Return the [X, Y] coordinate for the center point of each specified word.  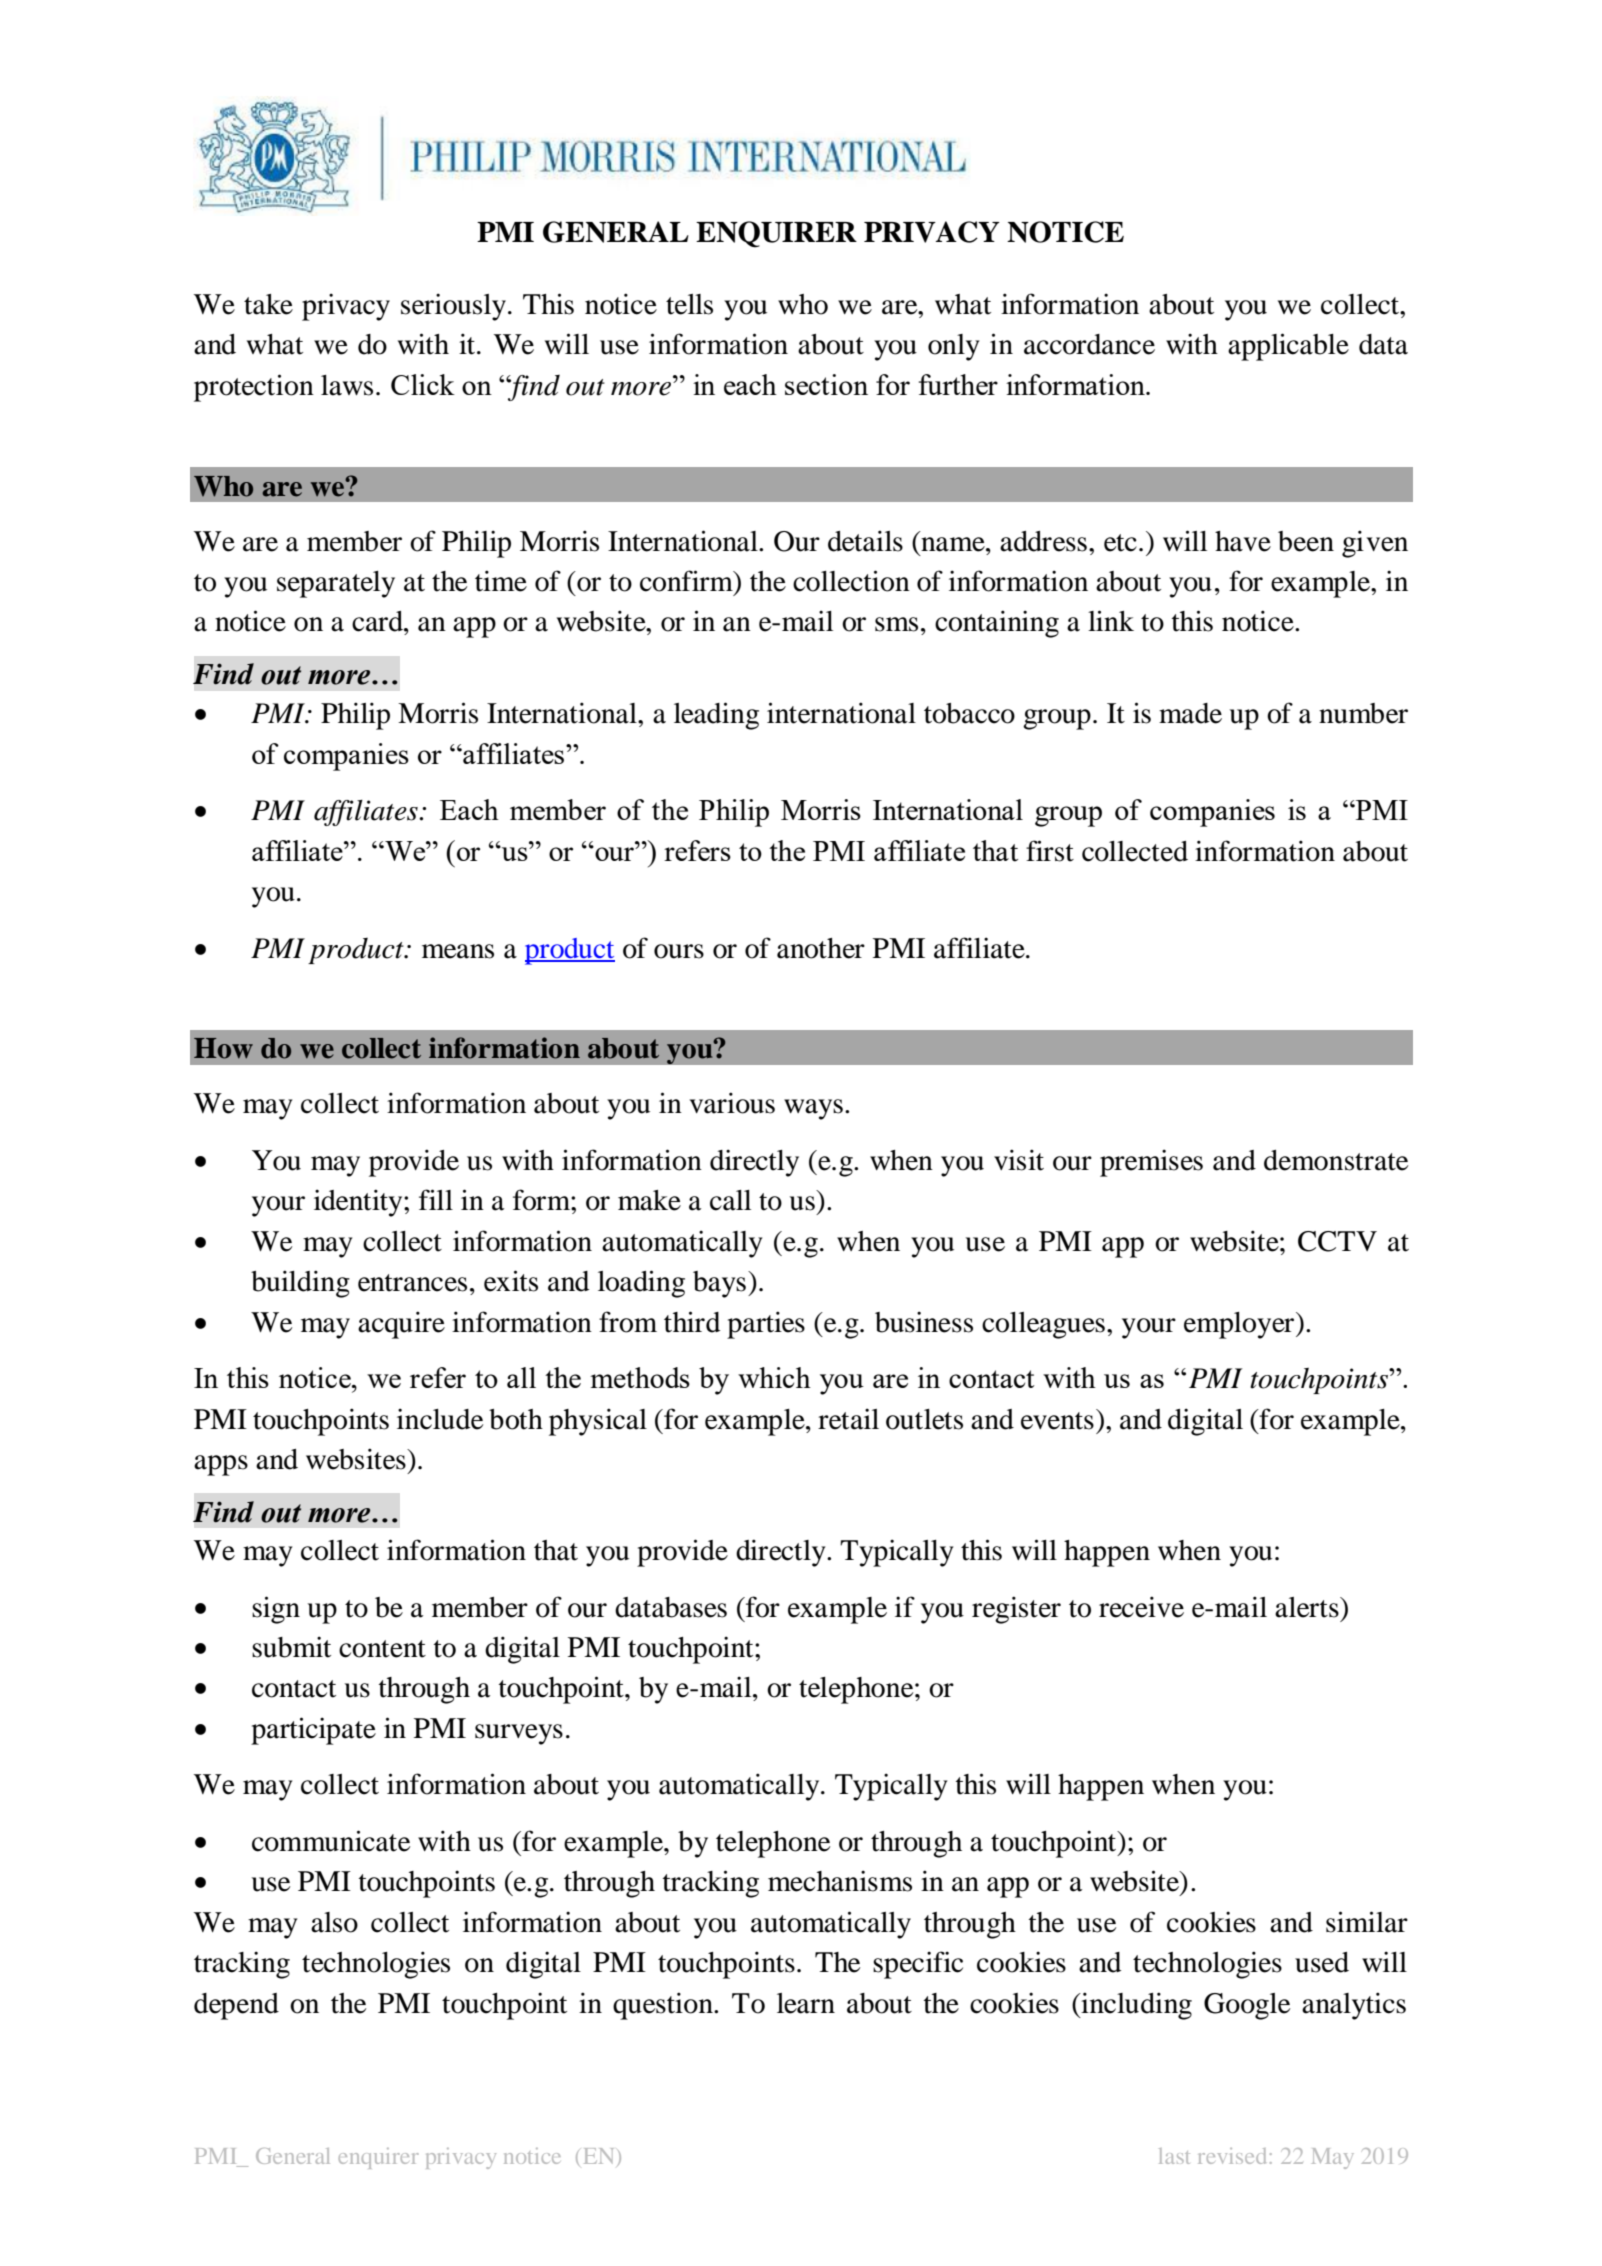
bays [719, 1284]
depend [236, 2006]
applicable [1288, 347]
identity [359, 1203]
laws [347, 385]
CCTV [1337, 1241]
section [826, 384]
